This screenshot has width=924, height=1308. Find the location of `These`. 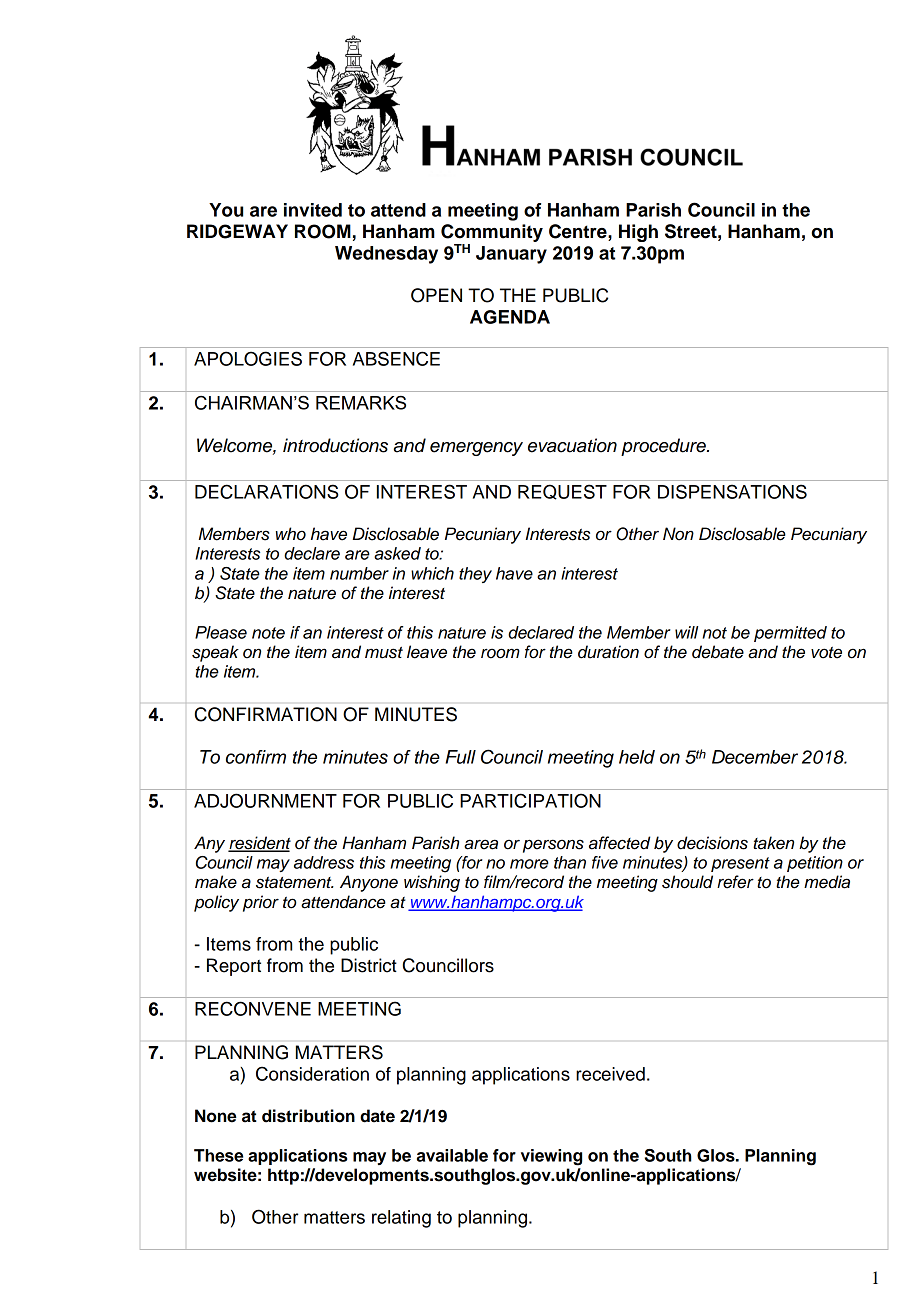

These is located at coordinates (218, 1155).
